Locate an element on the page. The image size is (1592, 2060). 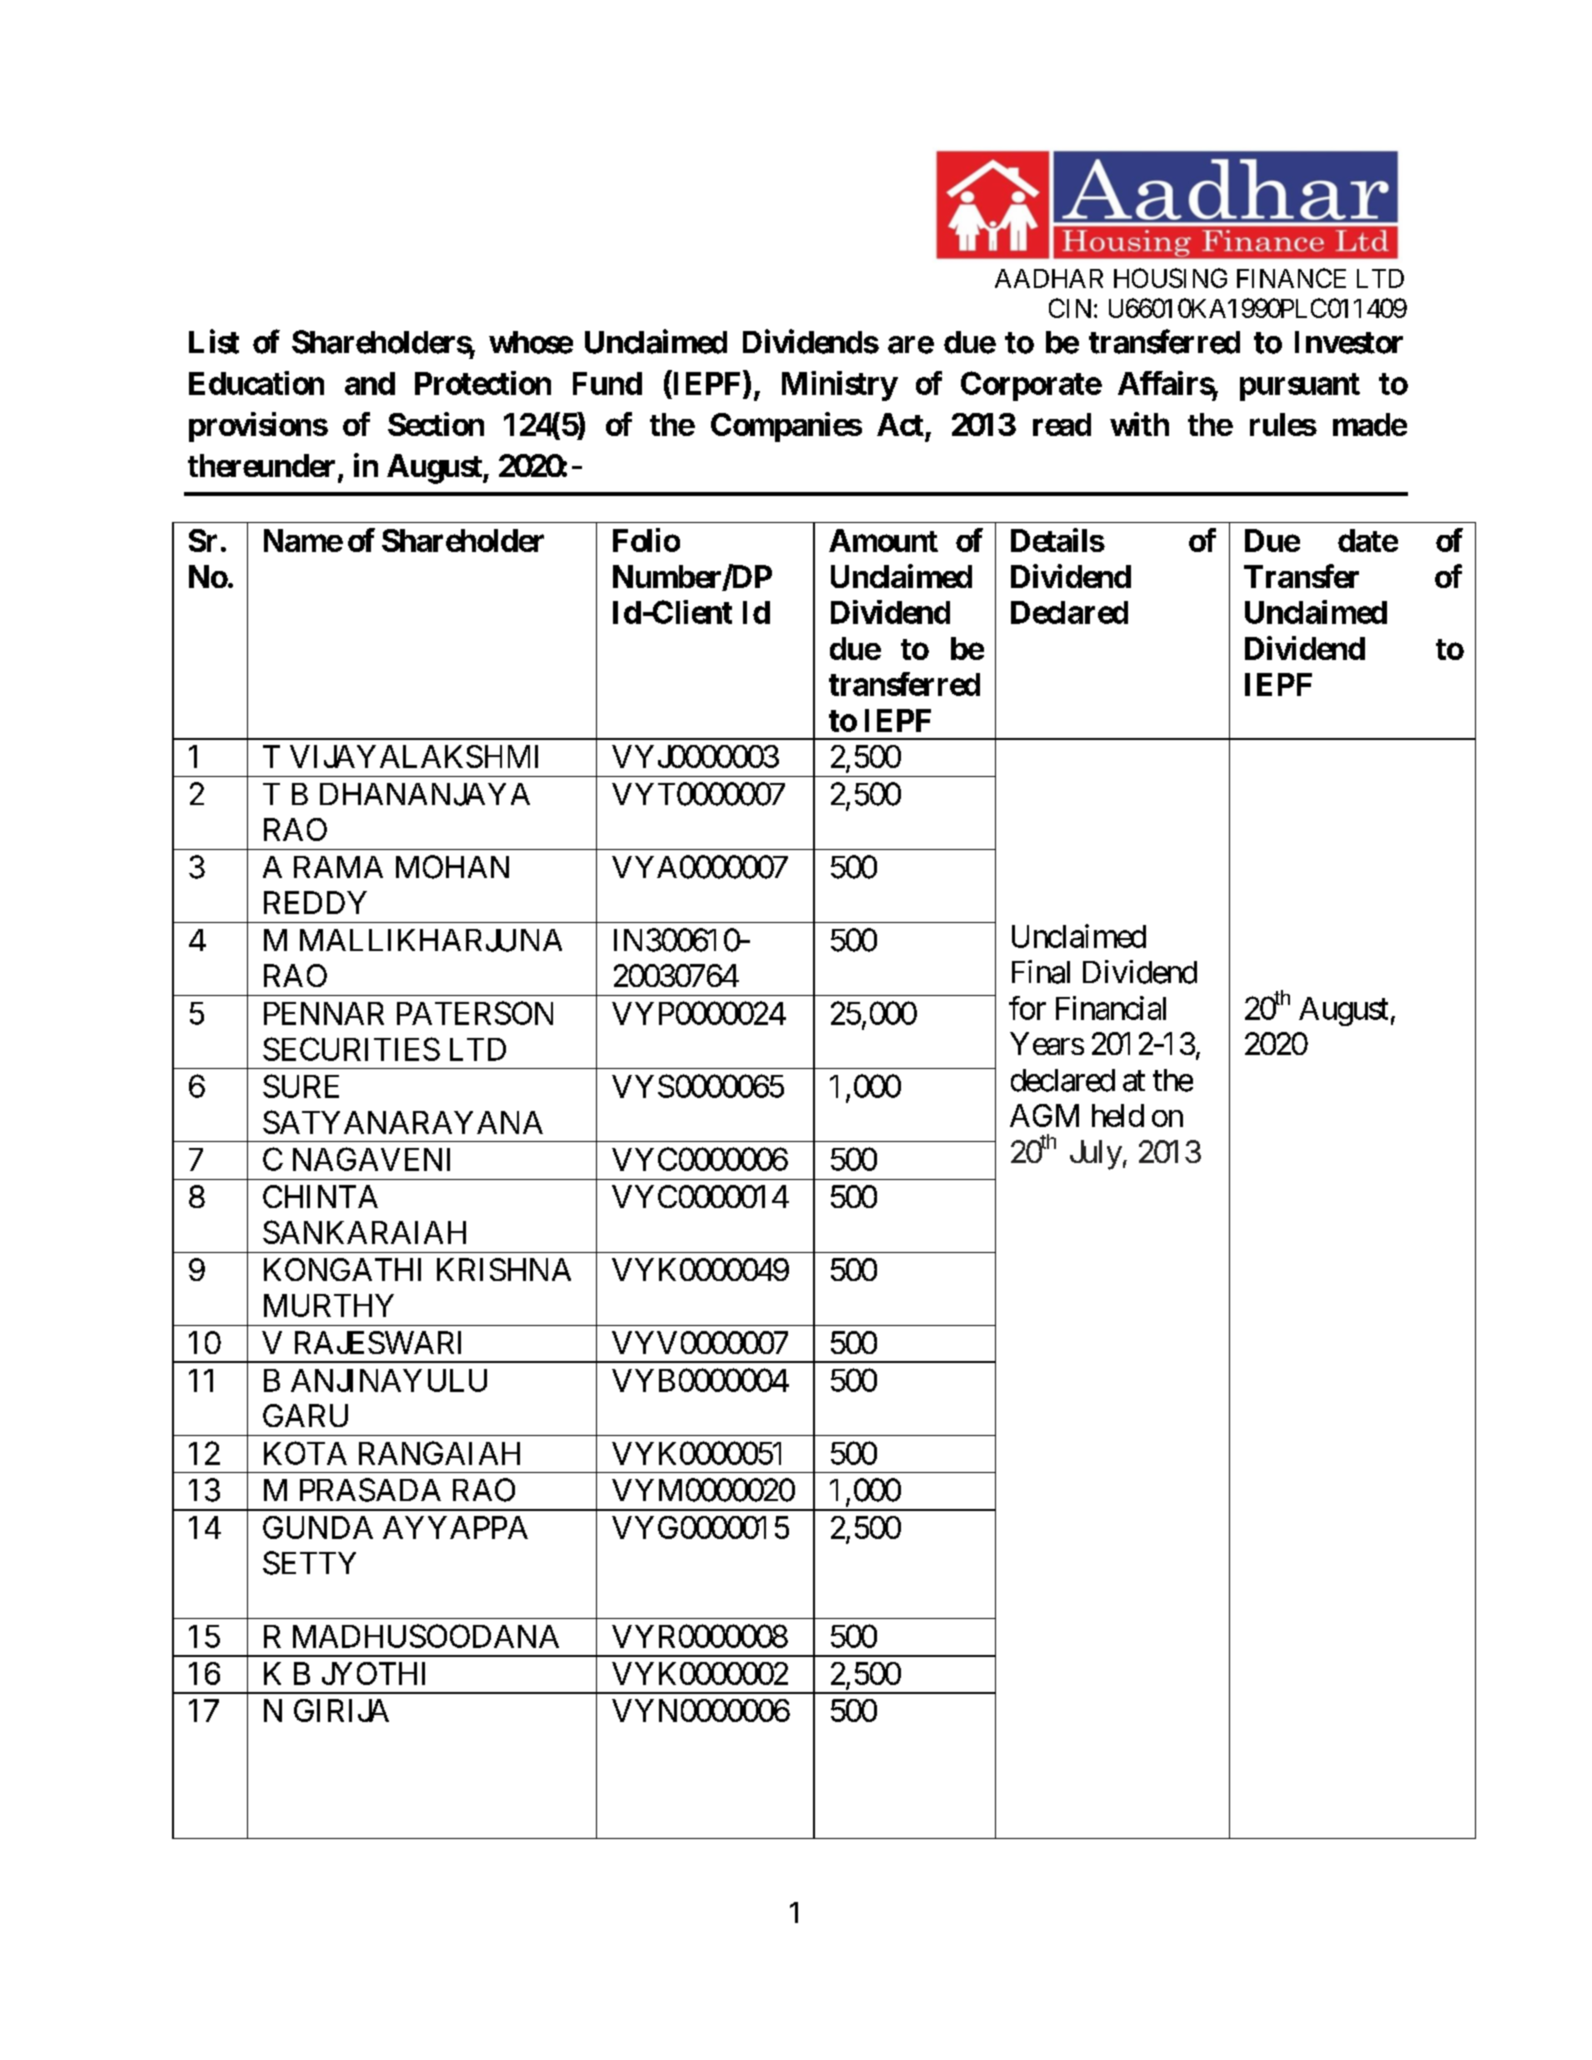
HOUSING is located at coordinates (1170, 278).
